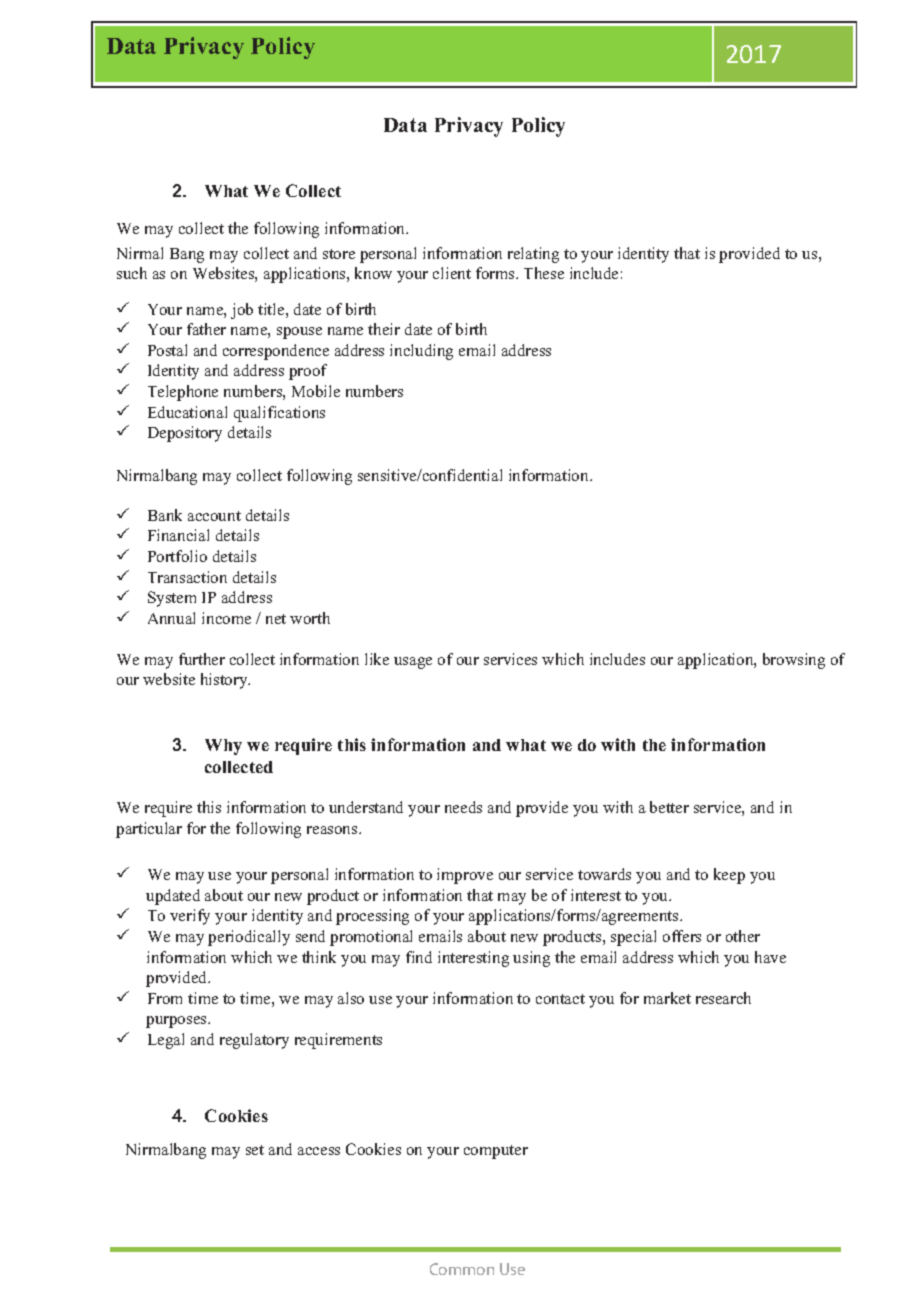 The image size is (924, 1308). Describe the element at coordinates (177, 1022) in the screenshot. I see `purposes` at that location.
